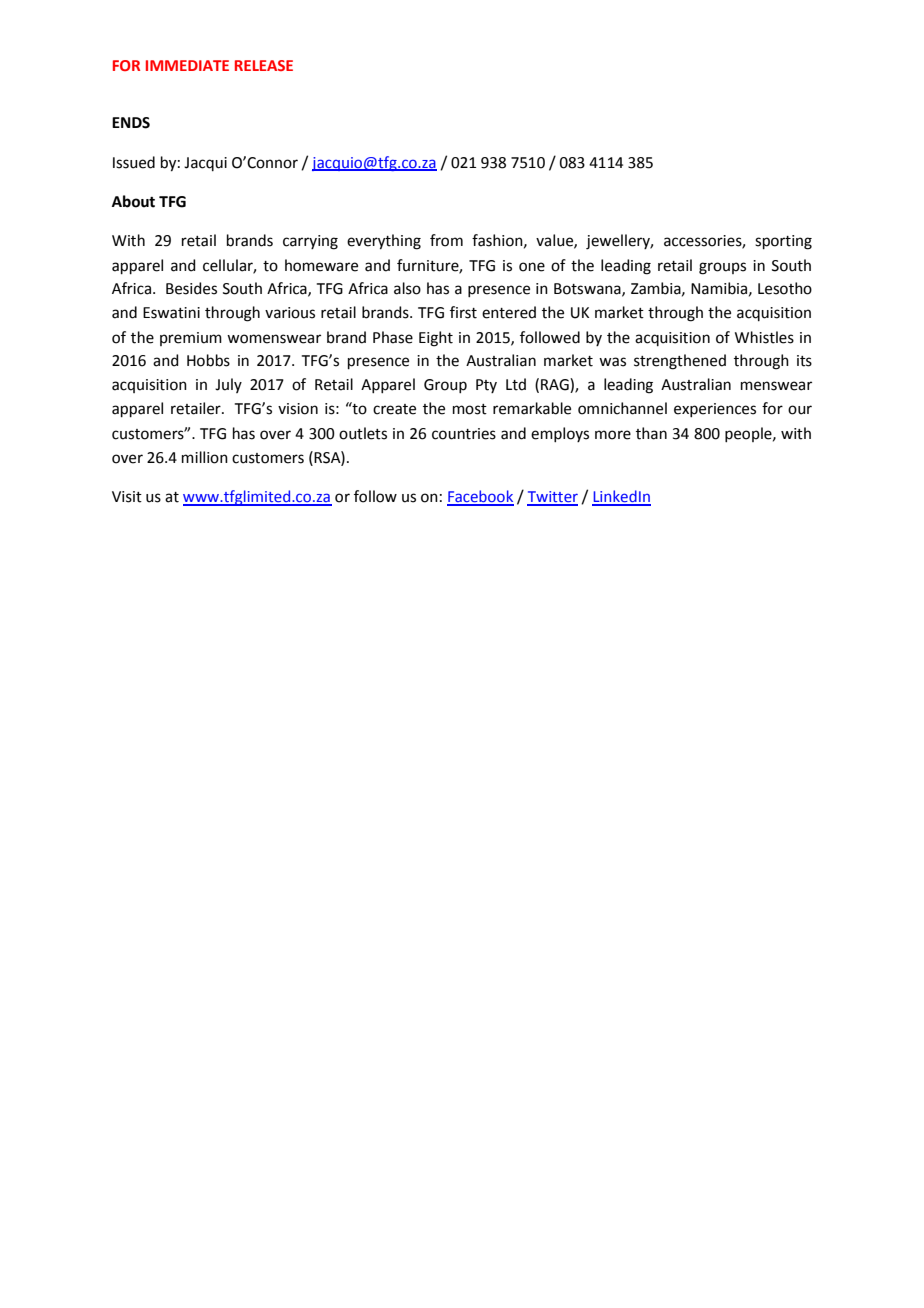 The image size is (924, 1308). What do you see at coordinates (480, 497) in the image?
I see `Facebook` at bounding box center [480, 497].
